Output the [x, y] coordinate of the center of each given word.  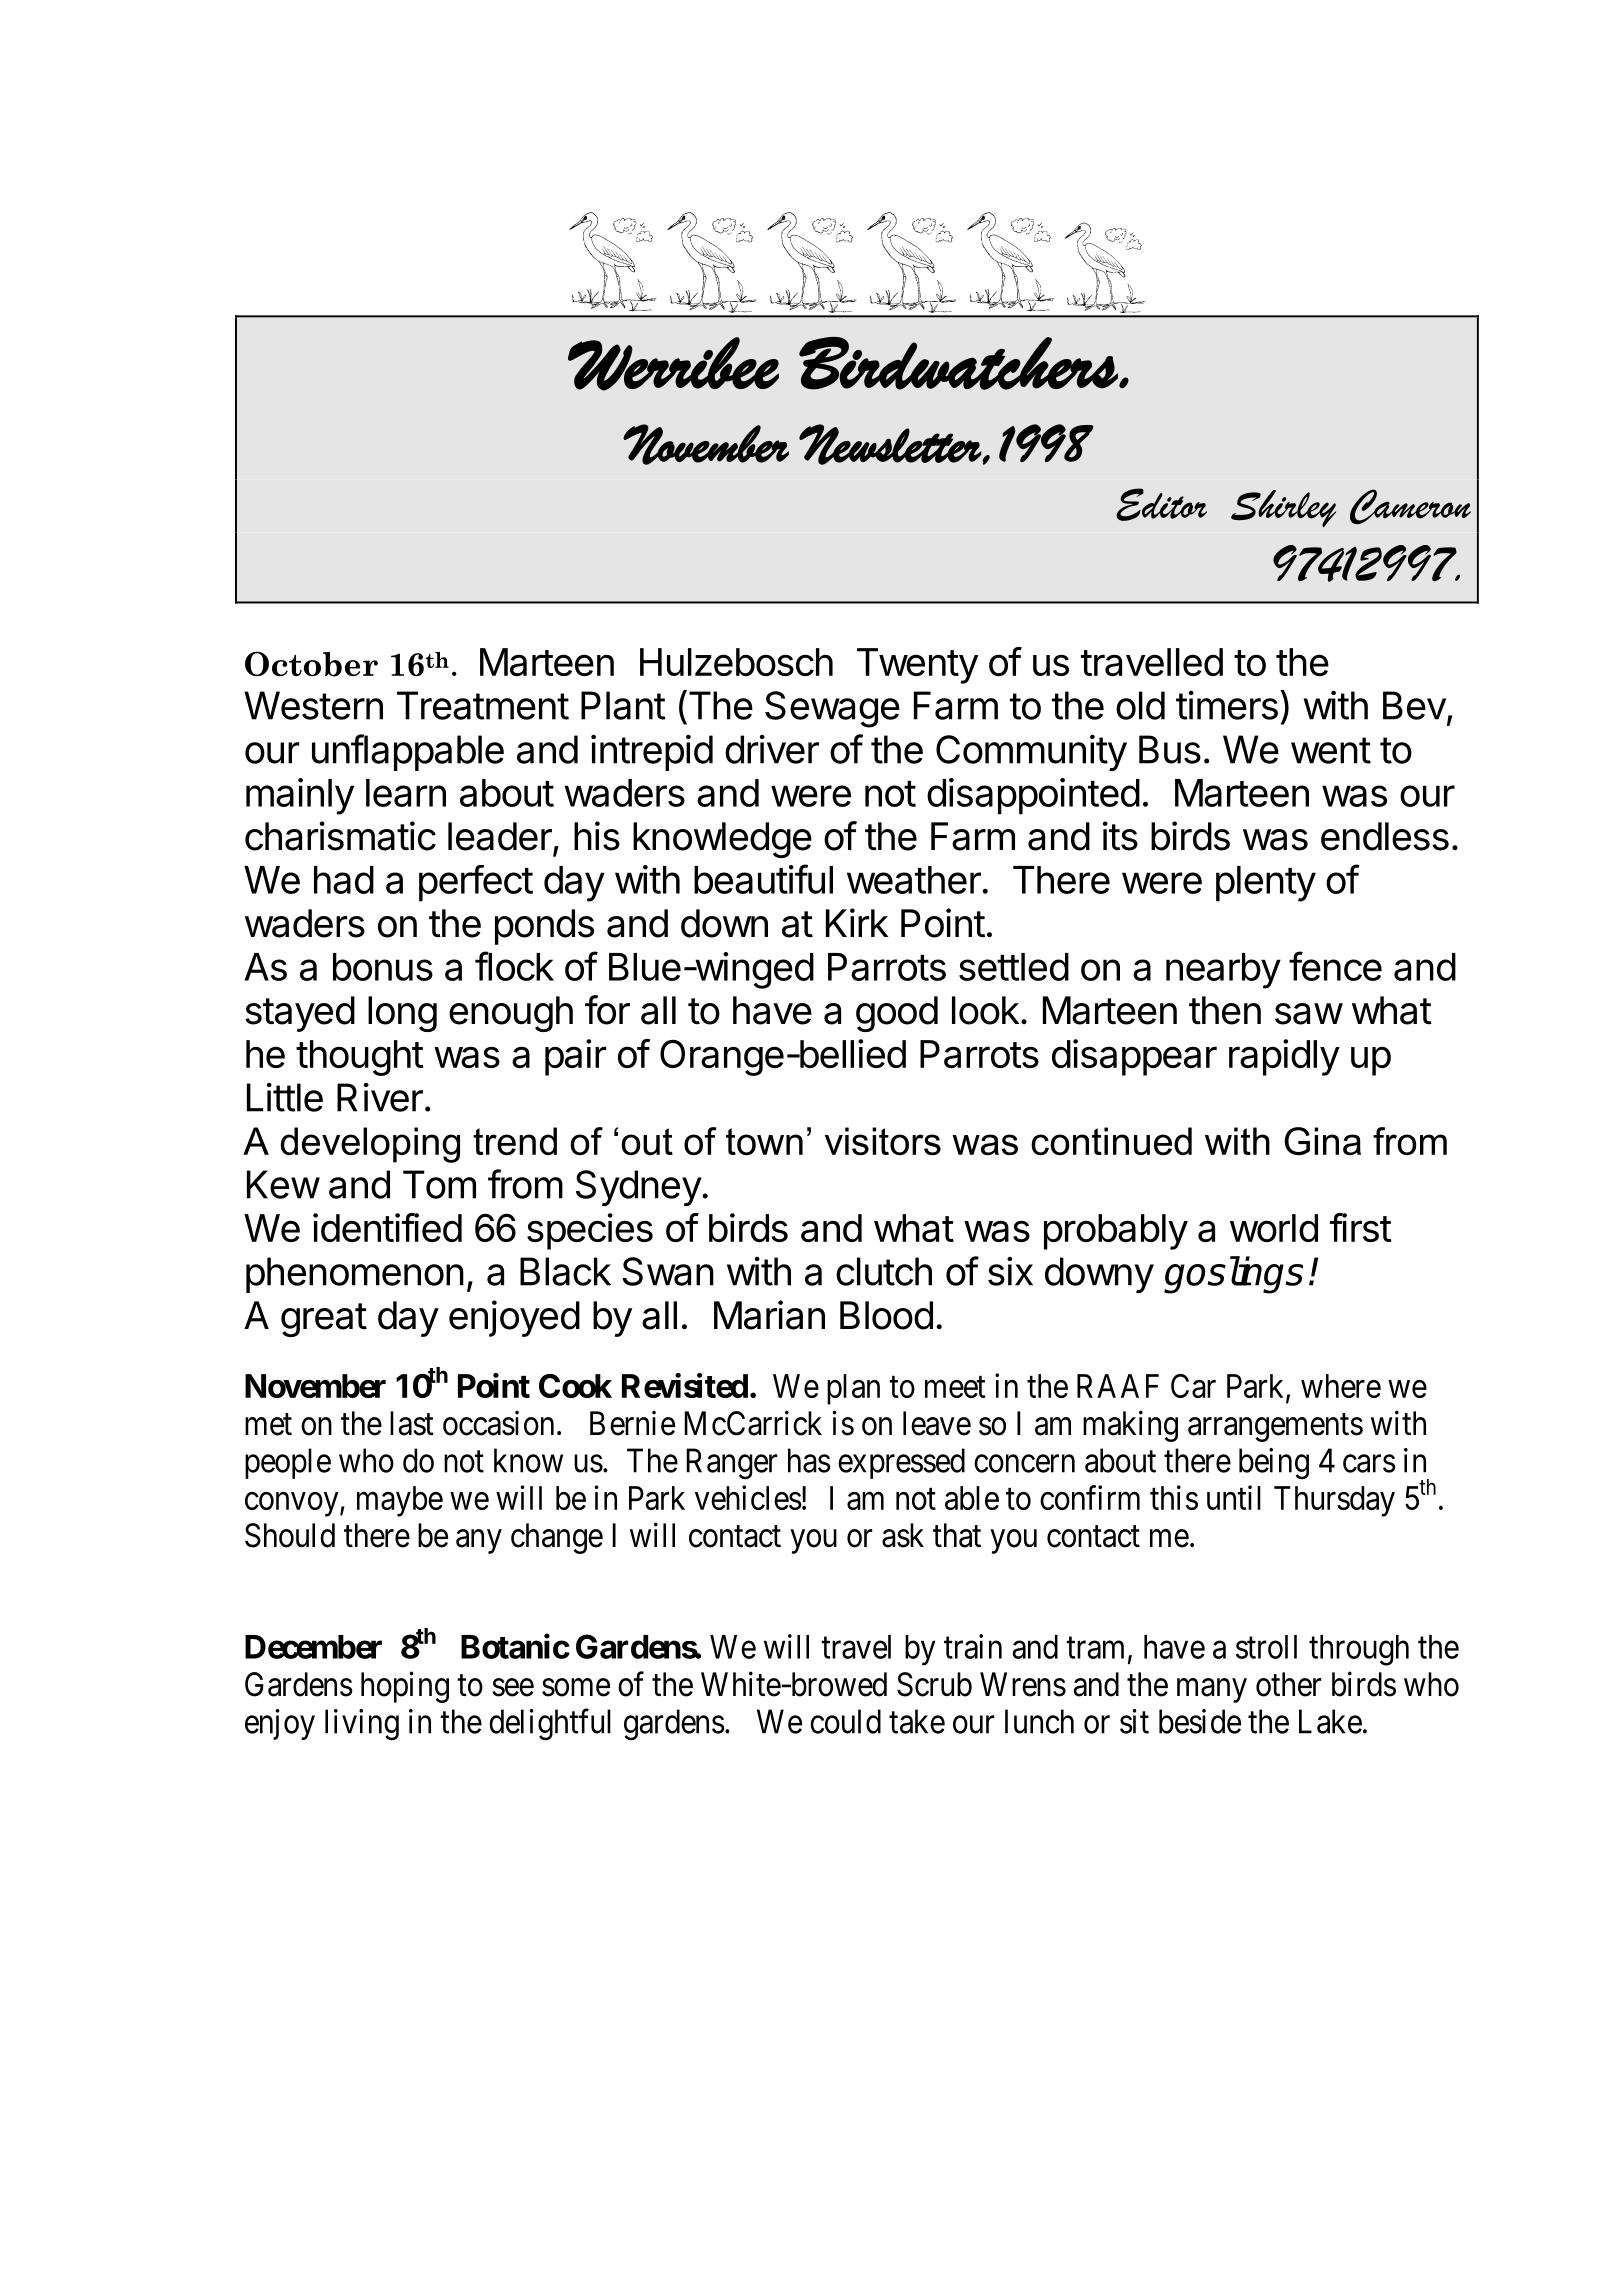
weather [914, 880]
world [1274, 1228]
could [845, 1721]
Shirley [1283, 508]
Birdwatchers [958, 363]
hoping [405, 1687]
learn [406, 793]
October [311, 664]
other [1289, 1684]
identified [387, 1227]
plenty [1266, 884]
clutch [884, 1271]
